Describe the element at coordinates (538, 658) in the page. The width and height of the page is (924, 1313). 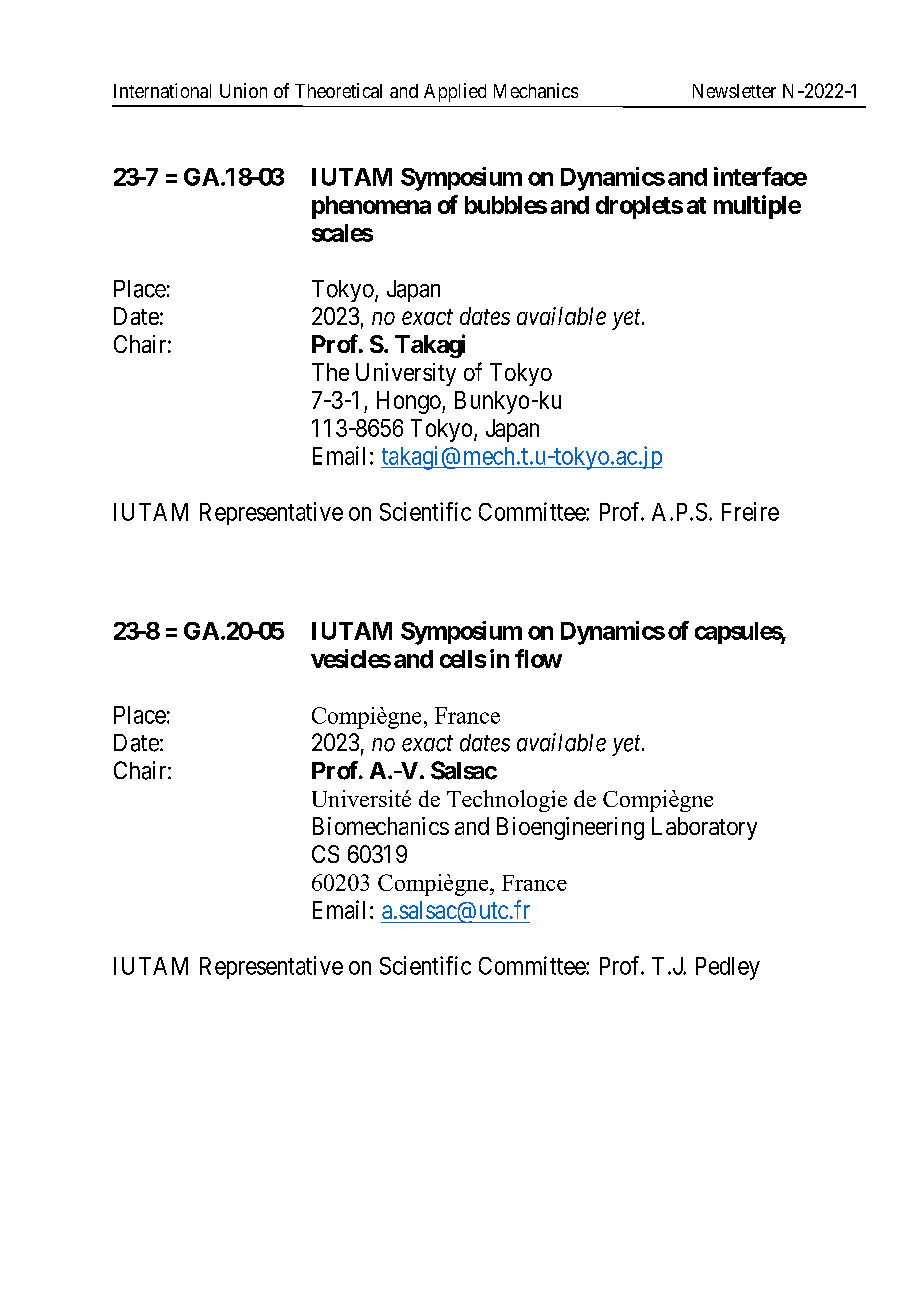
I see `flow` at that location.
